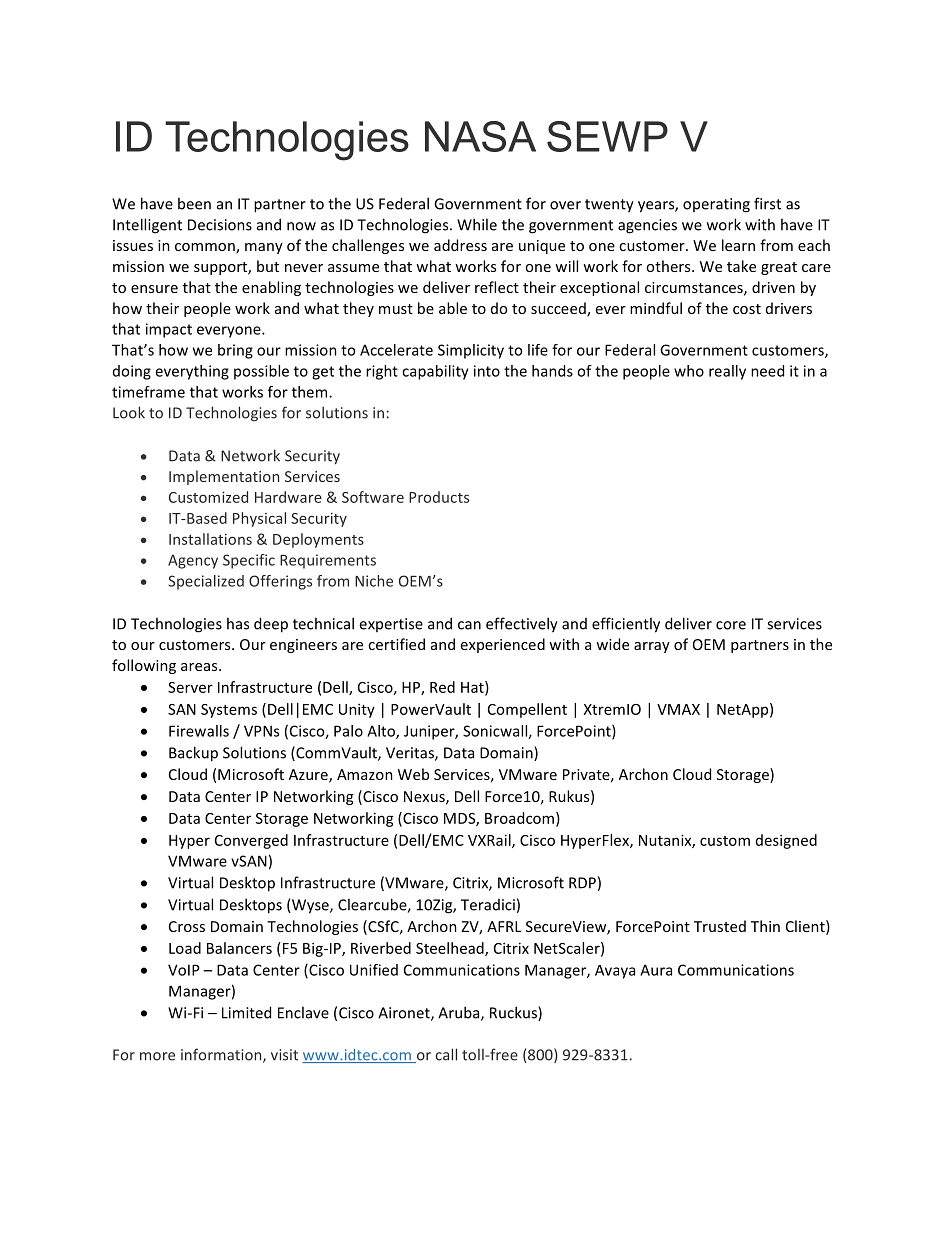 The width and height of the document is (952, 1233). I want to click on designed, so click(786, 841).
